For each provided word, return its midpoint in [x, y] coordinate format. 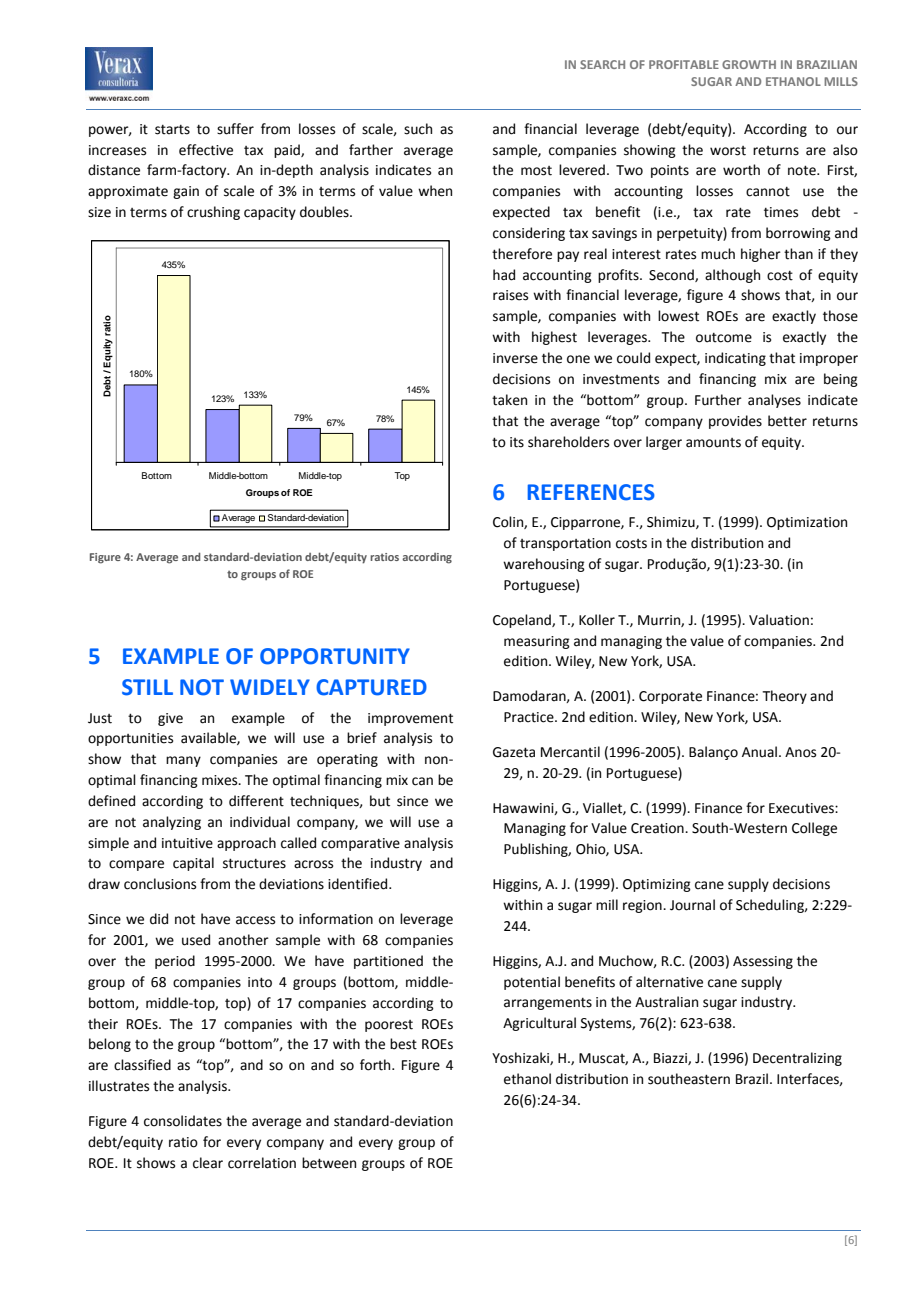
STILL [147, 687]
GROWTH [749, 64]
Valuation [779, 620]
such [418, 129]
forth [376, 1065]
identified [359, 884]
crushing [213, 213]
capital [193, 864]
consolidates [183, 1121]
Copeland [523, 621]
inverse [515, 358]
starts [172, 130]
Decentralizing [797, 1059]
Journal [692, 905]
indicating [735, 359]
